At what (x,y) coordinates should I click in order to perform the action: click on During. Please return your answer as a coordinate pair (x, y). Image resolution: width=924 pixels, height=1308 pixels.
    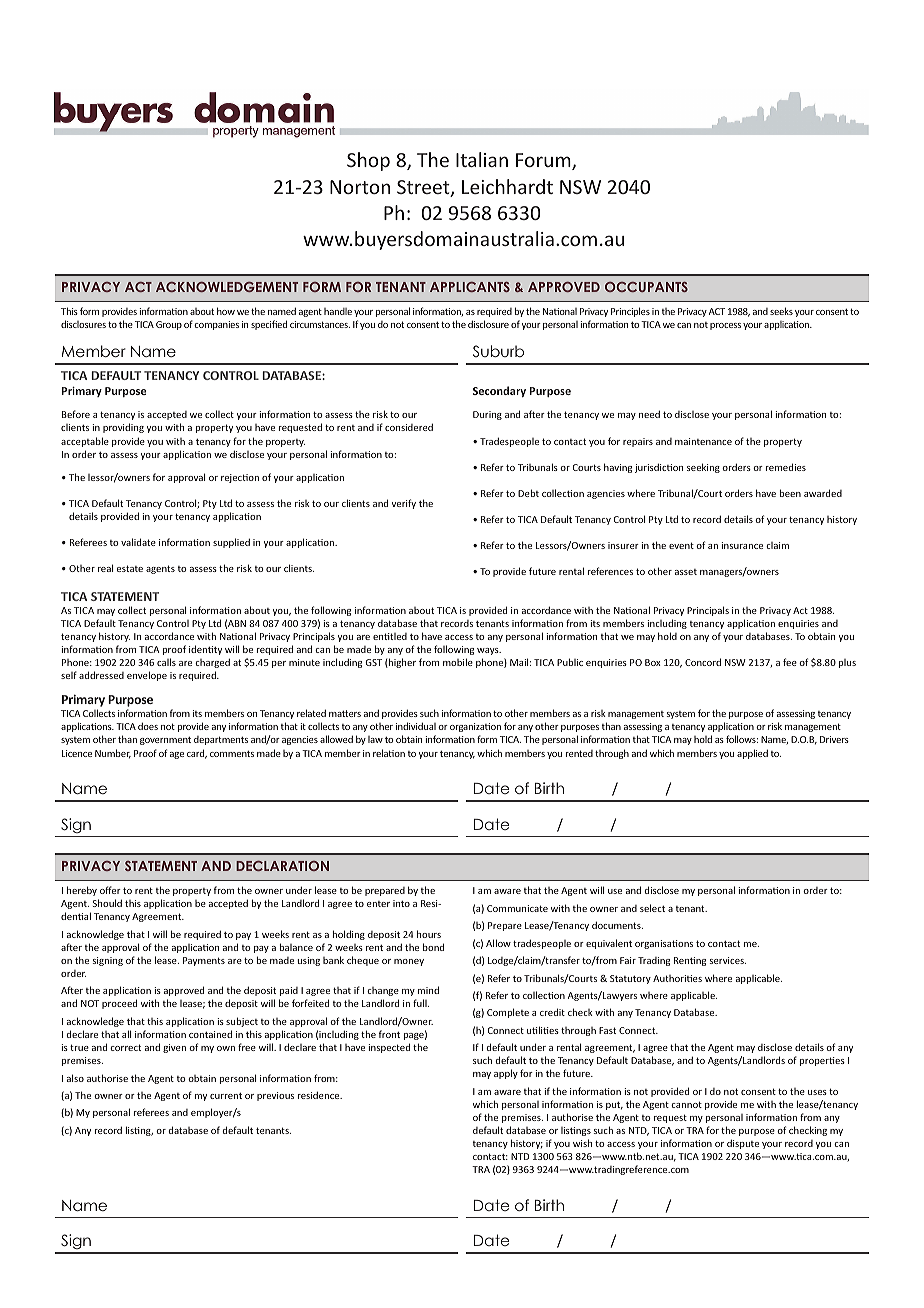
    Looking at the image, I should click on (487, 415).
